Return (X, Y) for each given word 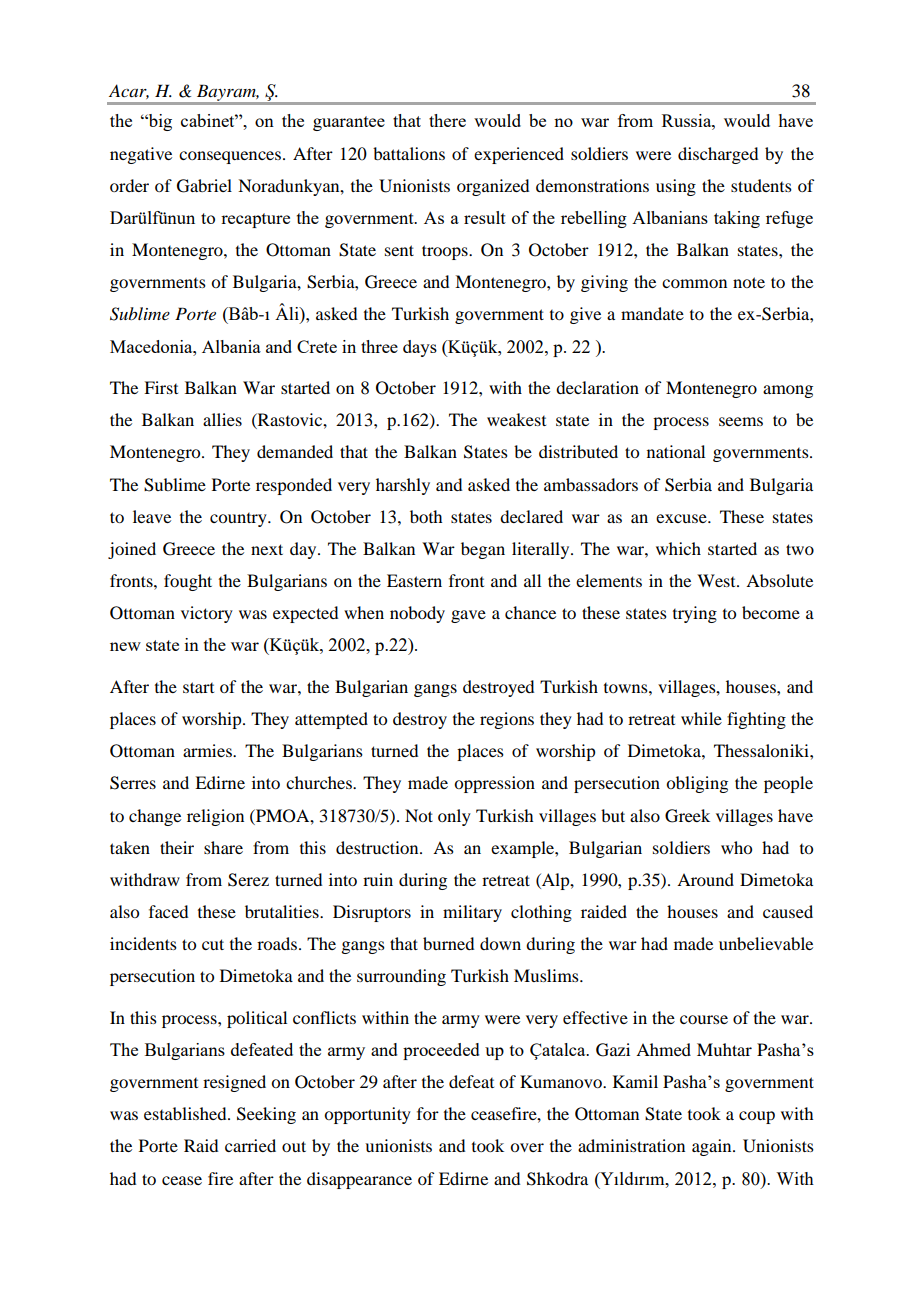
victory (207, 614)
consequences (230, 157)
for (428, 1113)
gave (468, 616)
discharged (718, 155)
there (447, 120)
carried (250, 1145)
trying (695, 614)
